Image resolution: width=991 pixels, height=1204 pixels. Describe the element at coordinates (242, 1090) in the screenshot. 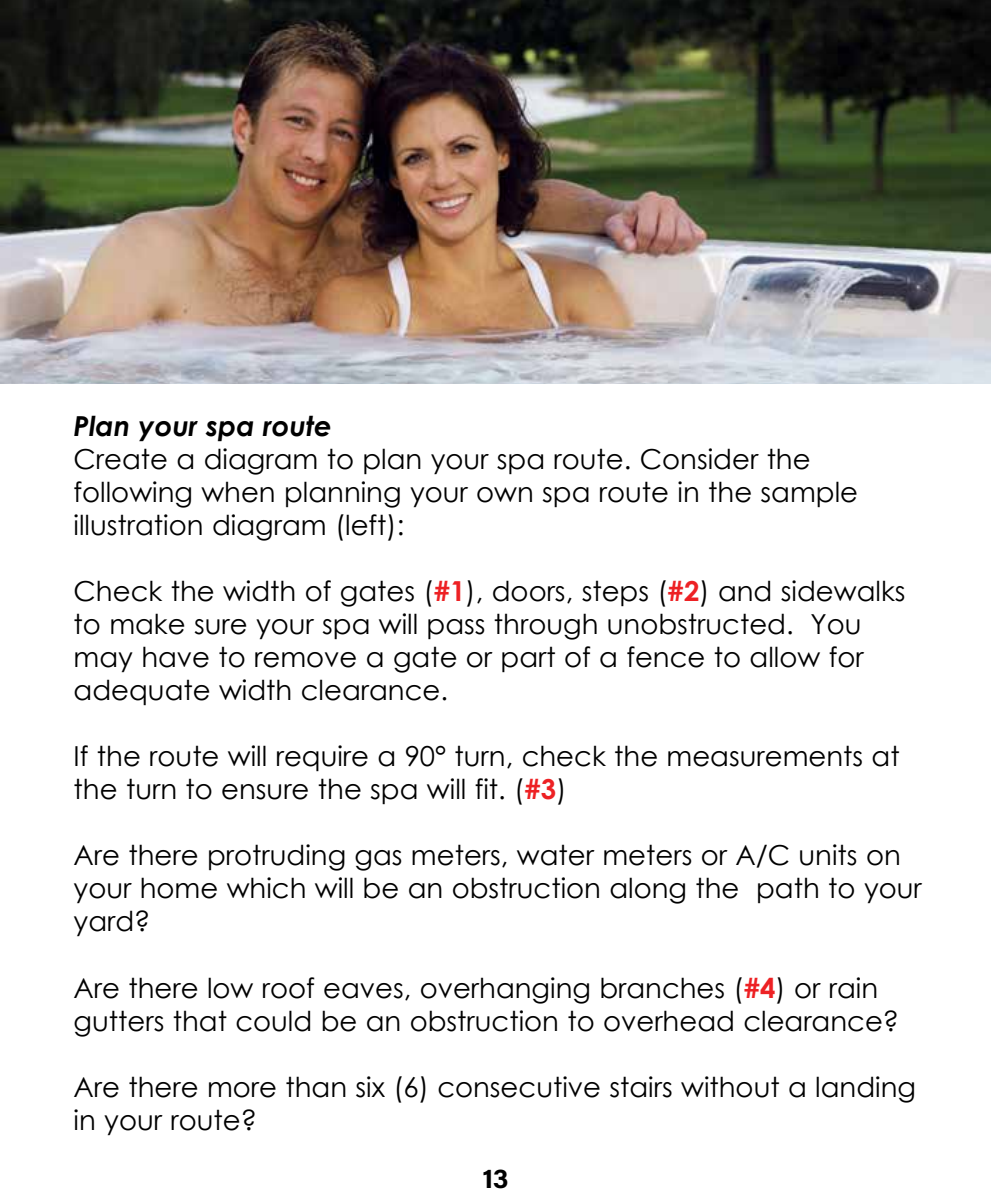

I see `more` at that location.
